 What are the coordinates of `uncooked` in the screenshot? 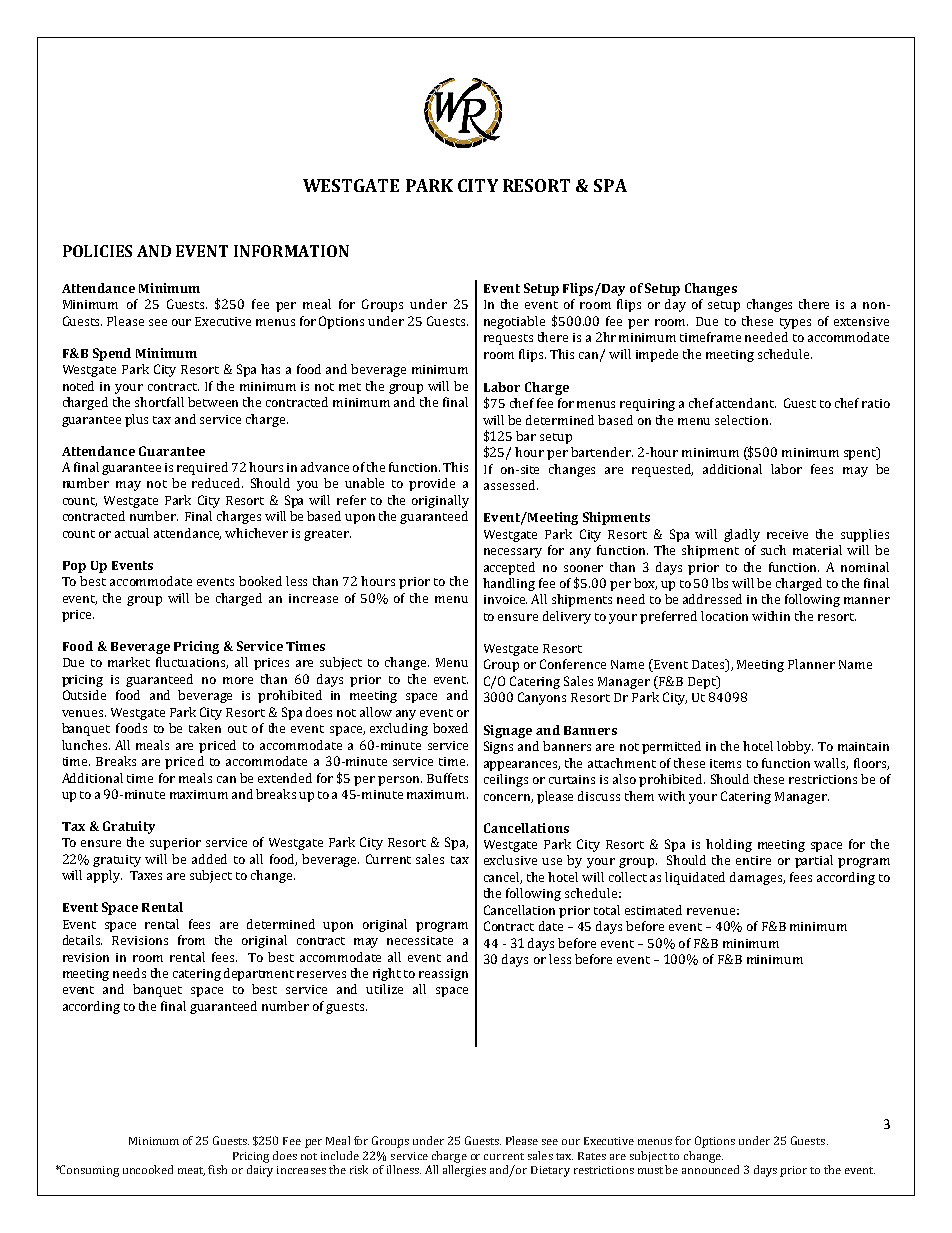 It's located at (148, 1169).
